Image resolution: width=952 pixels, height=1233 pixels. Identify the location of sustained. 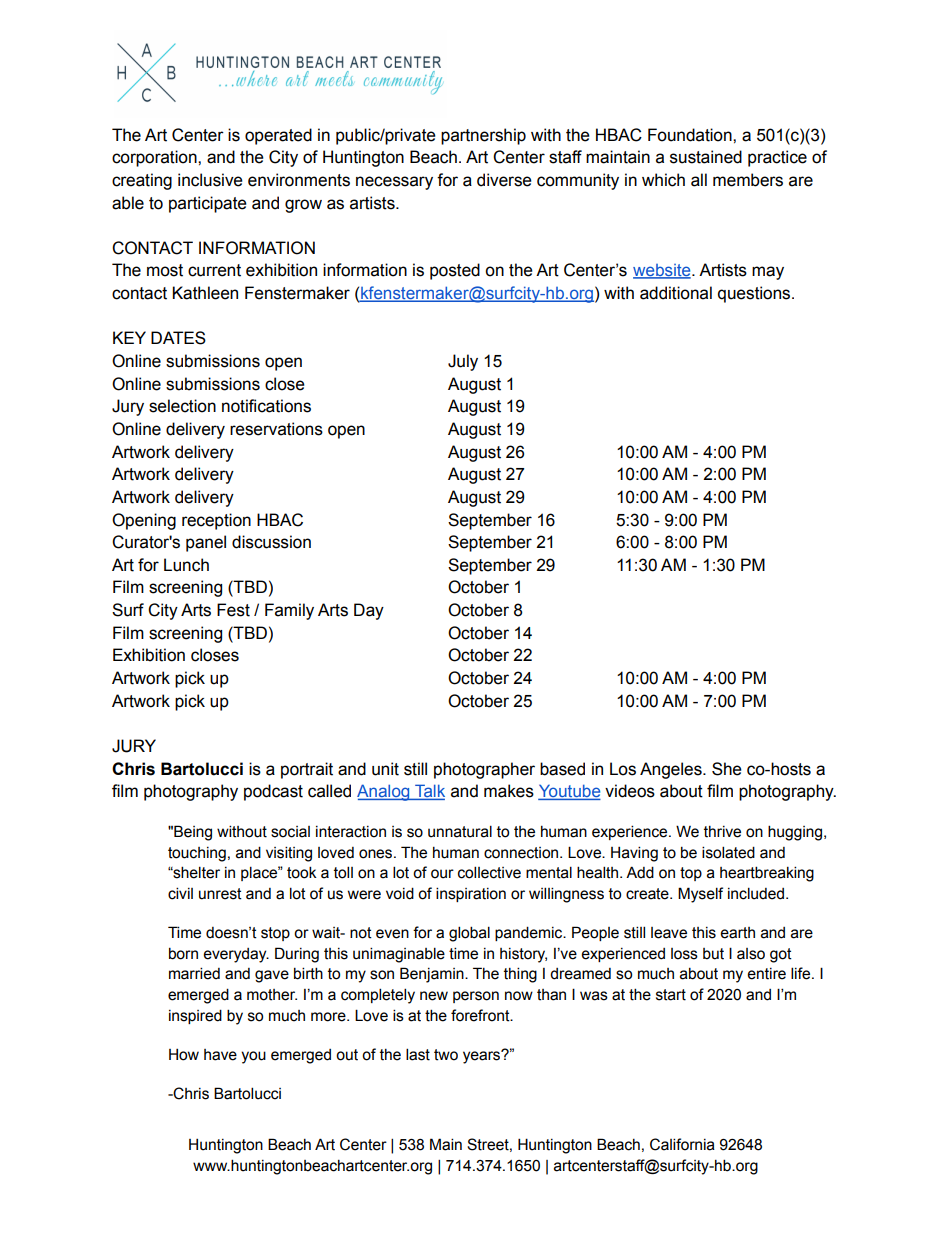
(706, 157).
